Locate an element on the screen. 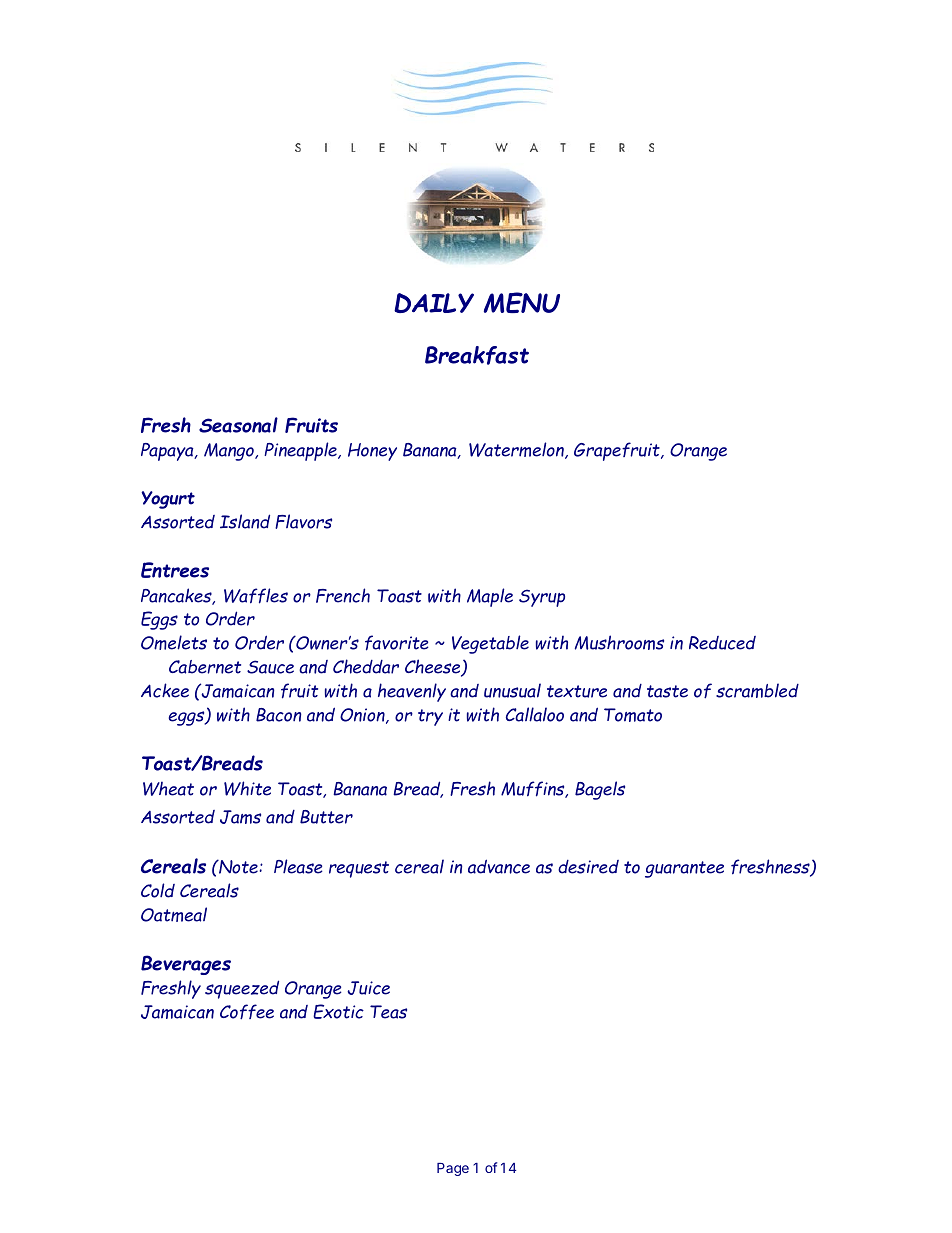 This screenshot has height=1233, width=952. Island is located at coordinates (245, 521).
